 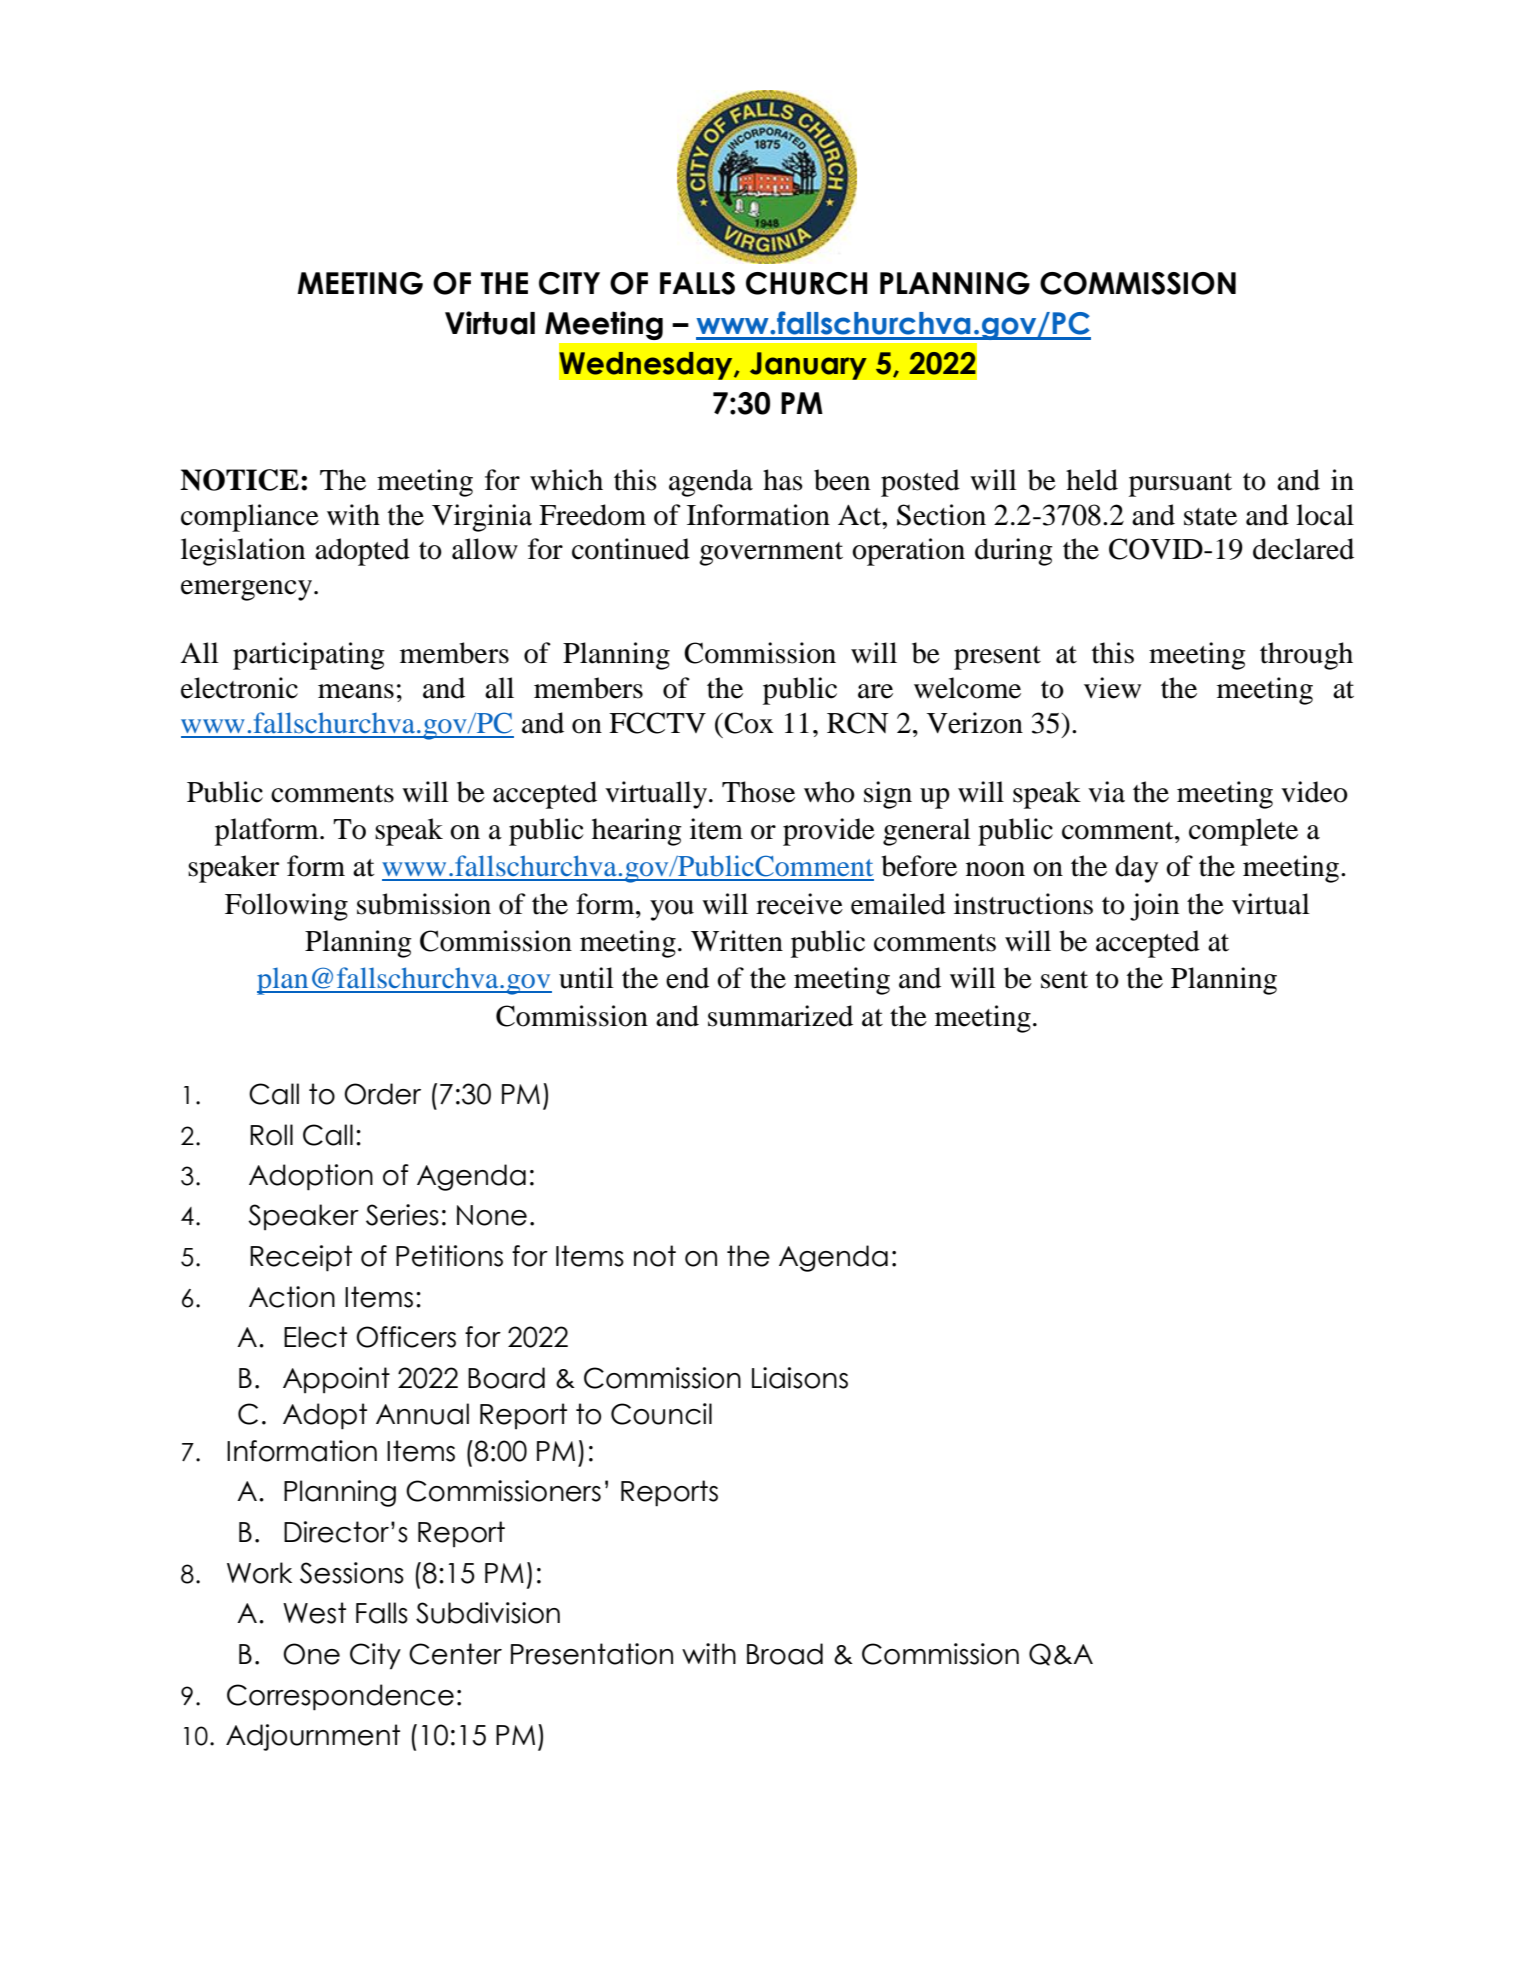 I want to click on January, so click(x=808, y=366).
